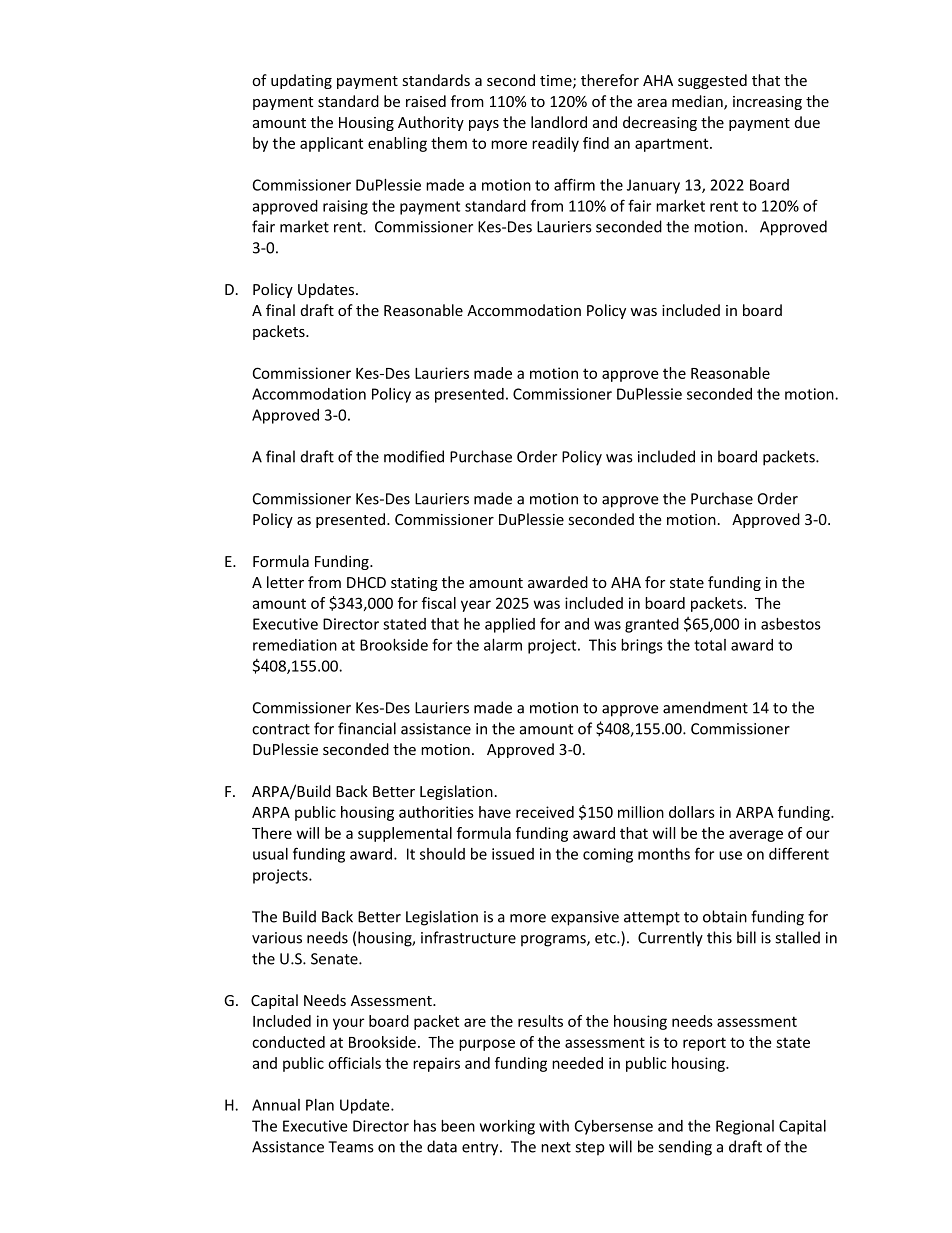 Image resolution: width=952 pixels, height=1233 pixels. Describe the element at coordinates (767, 103) in the document. I see `increasing` at that location.
